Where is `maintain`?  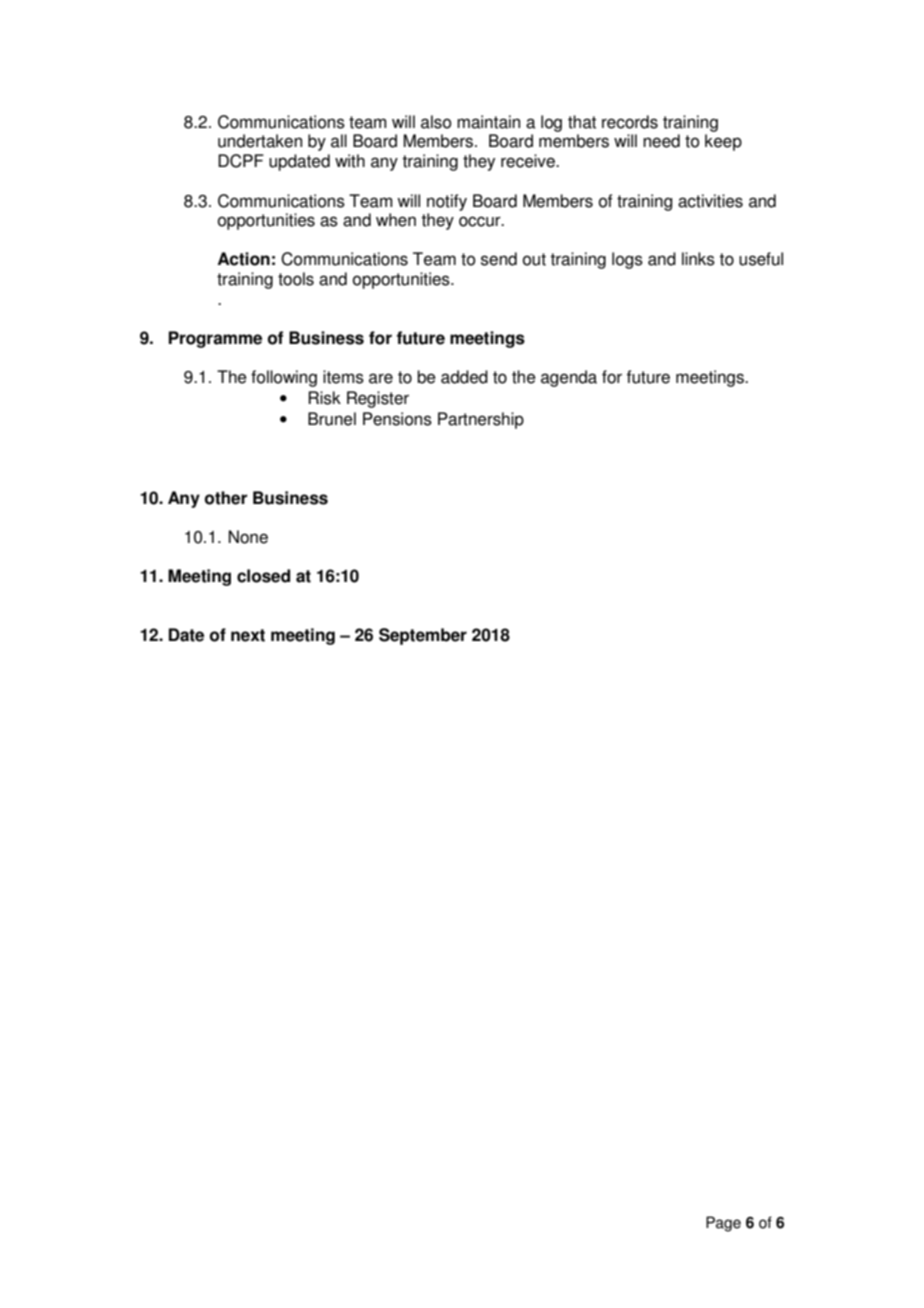
maintain is located at coordinates (488, 122).
